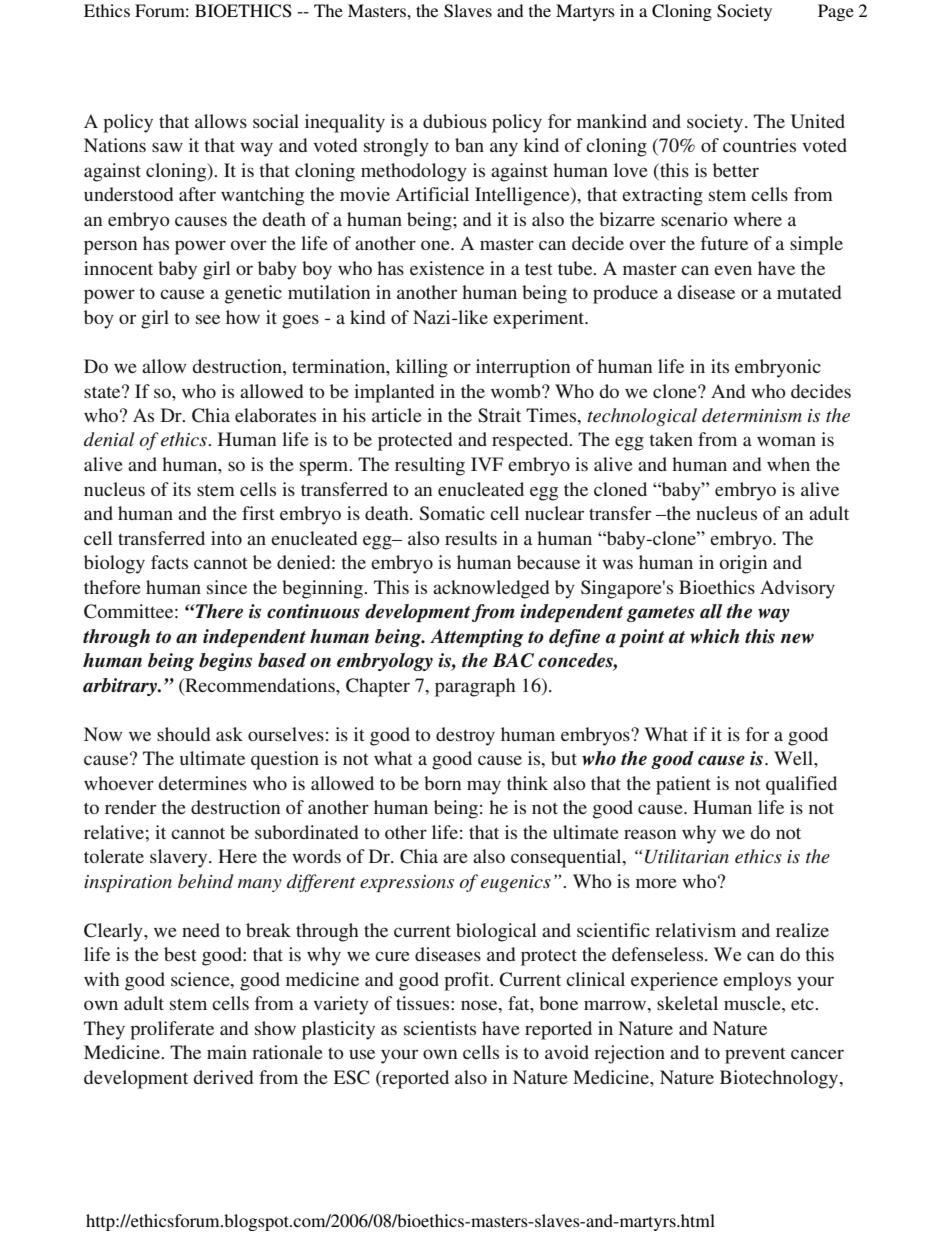 The height and width of the document is (1233, 952). I want to click on see, so click(208, 319).
